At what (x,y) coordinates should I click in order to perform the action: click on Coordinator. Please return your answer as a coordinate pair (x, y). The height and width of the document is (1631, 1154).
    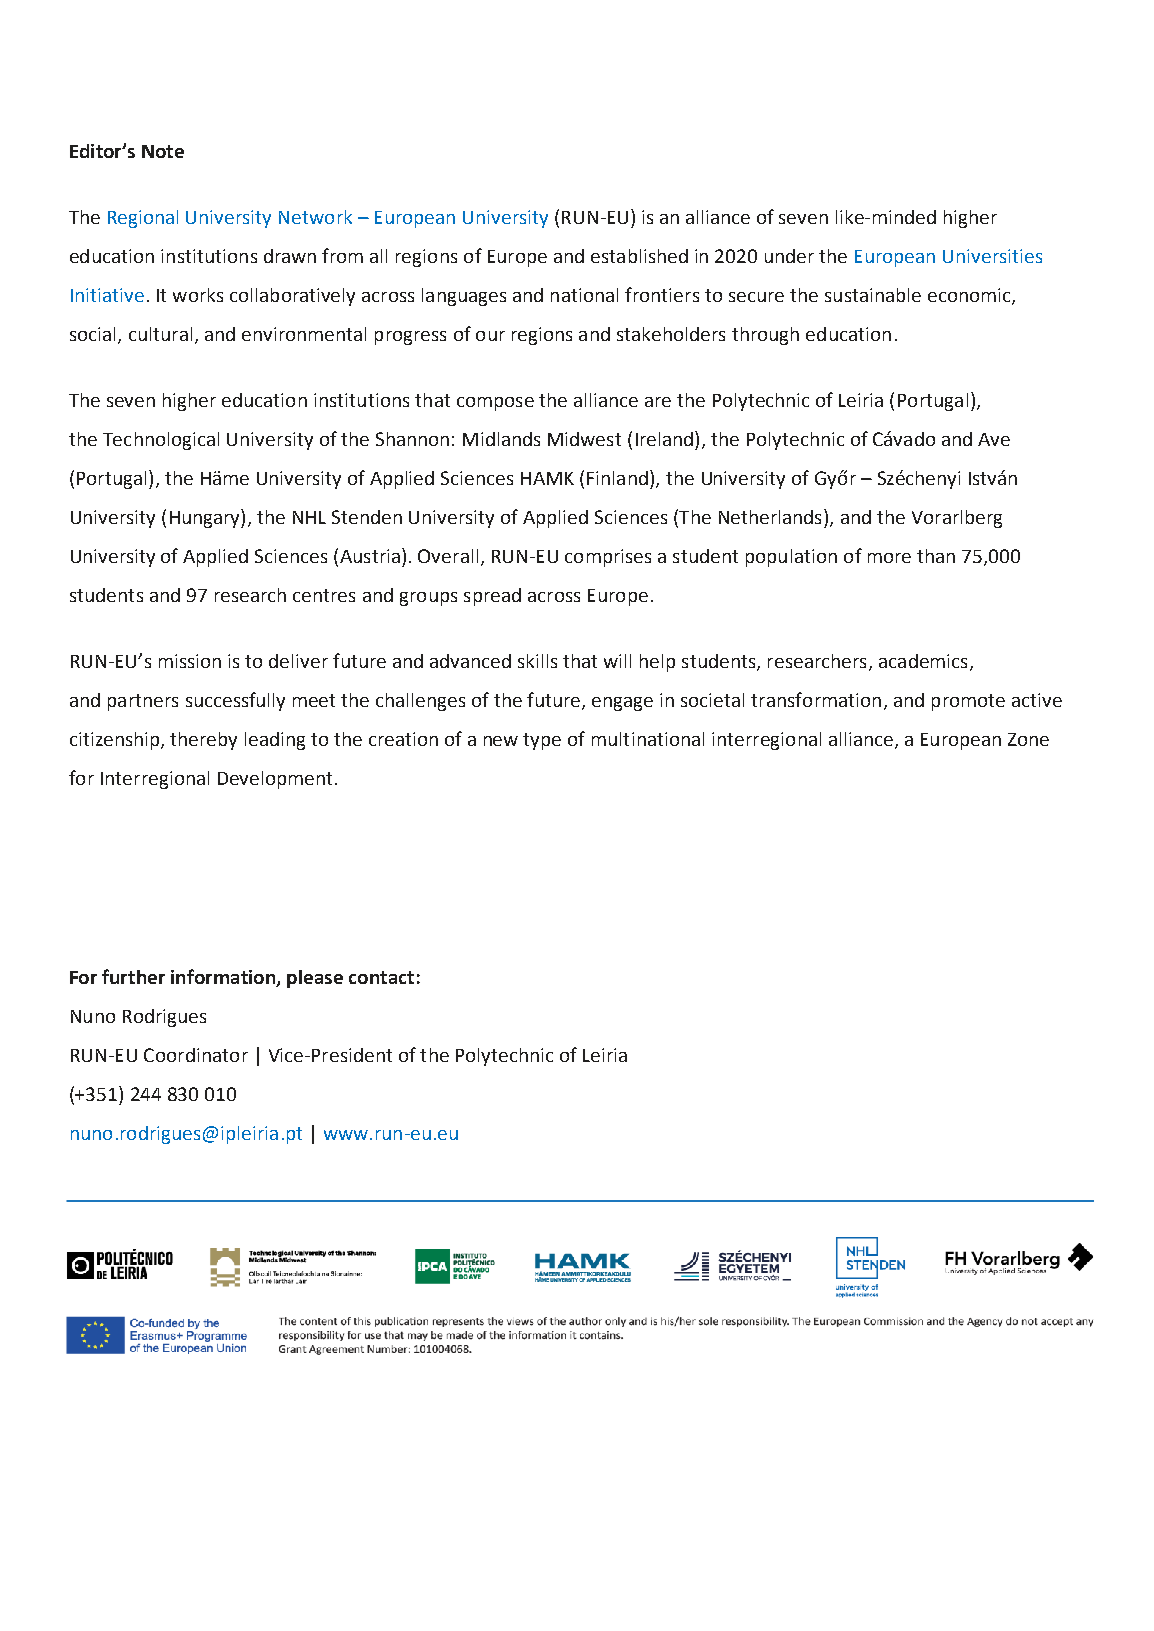
    Looking at the image, I should click on (196, 1055).
